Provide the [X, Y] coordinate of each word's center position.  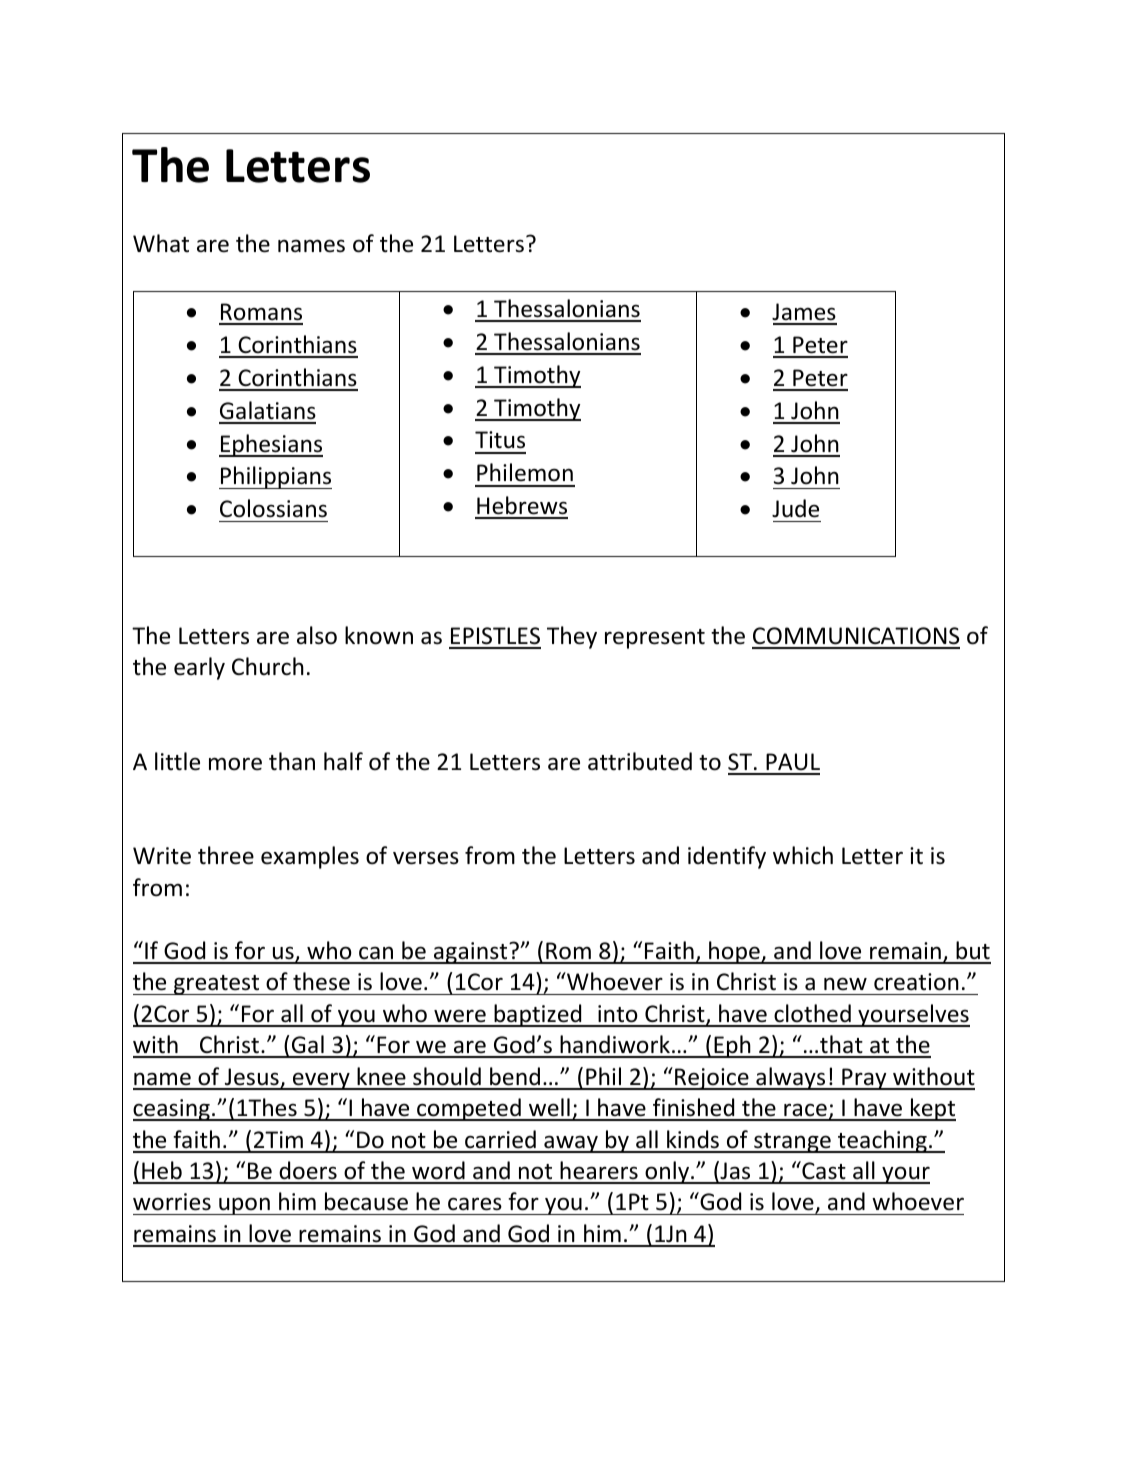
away [571, 1144]
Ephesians [271, 445]
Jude [795, 508]
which [803, 855]
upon [244, 1206]
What [161, 243]
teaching [882, 1141]
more [235, 764]
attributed [640, 761]
